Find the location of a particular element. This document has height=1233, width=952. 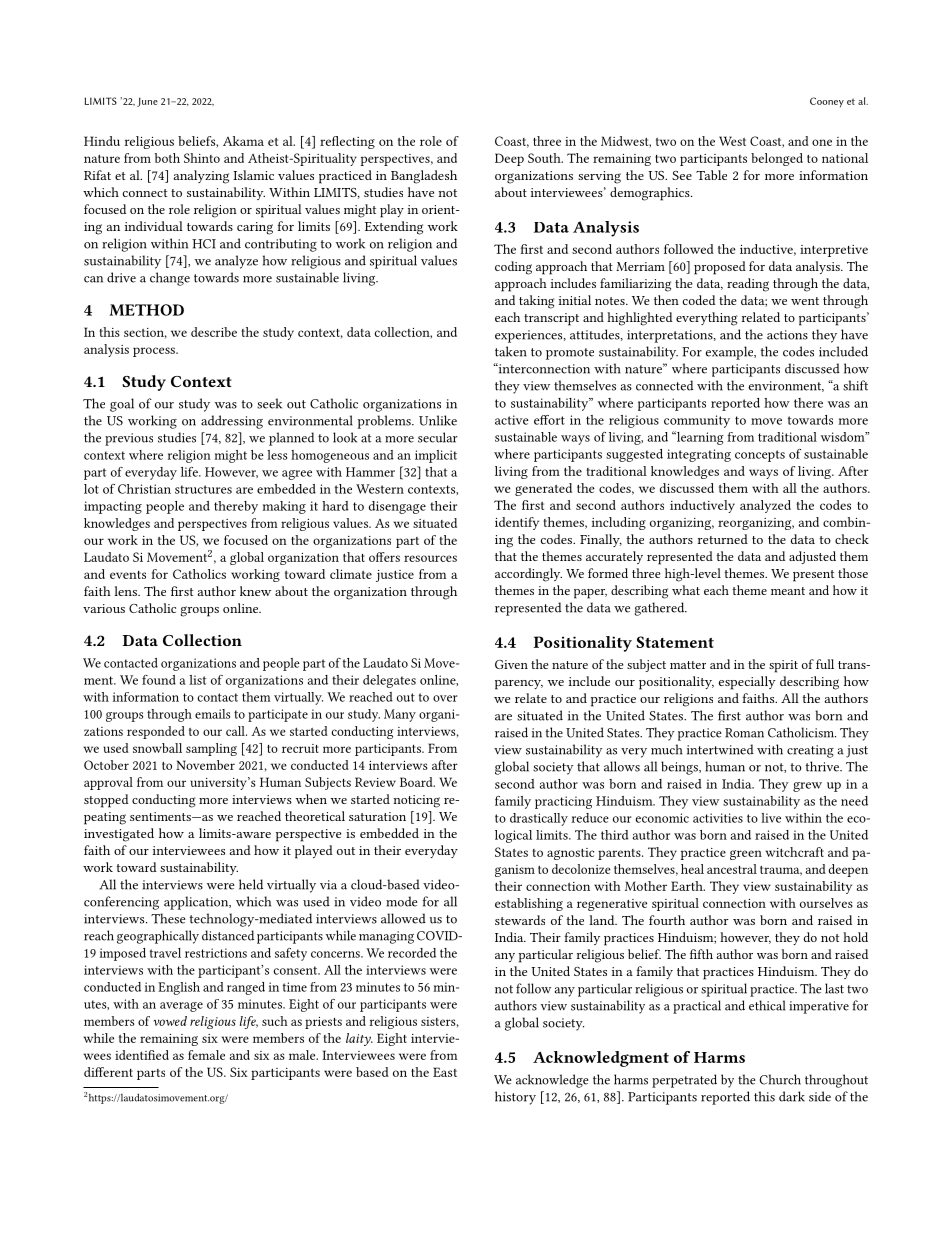

process is located at coordinates (155, 352).
